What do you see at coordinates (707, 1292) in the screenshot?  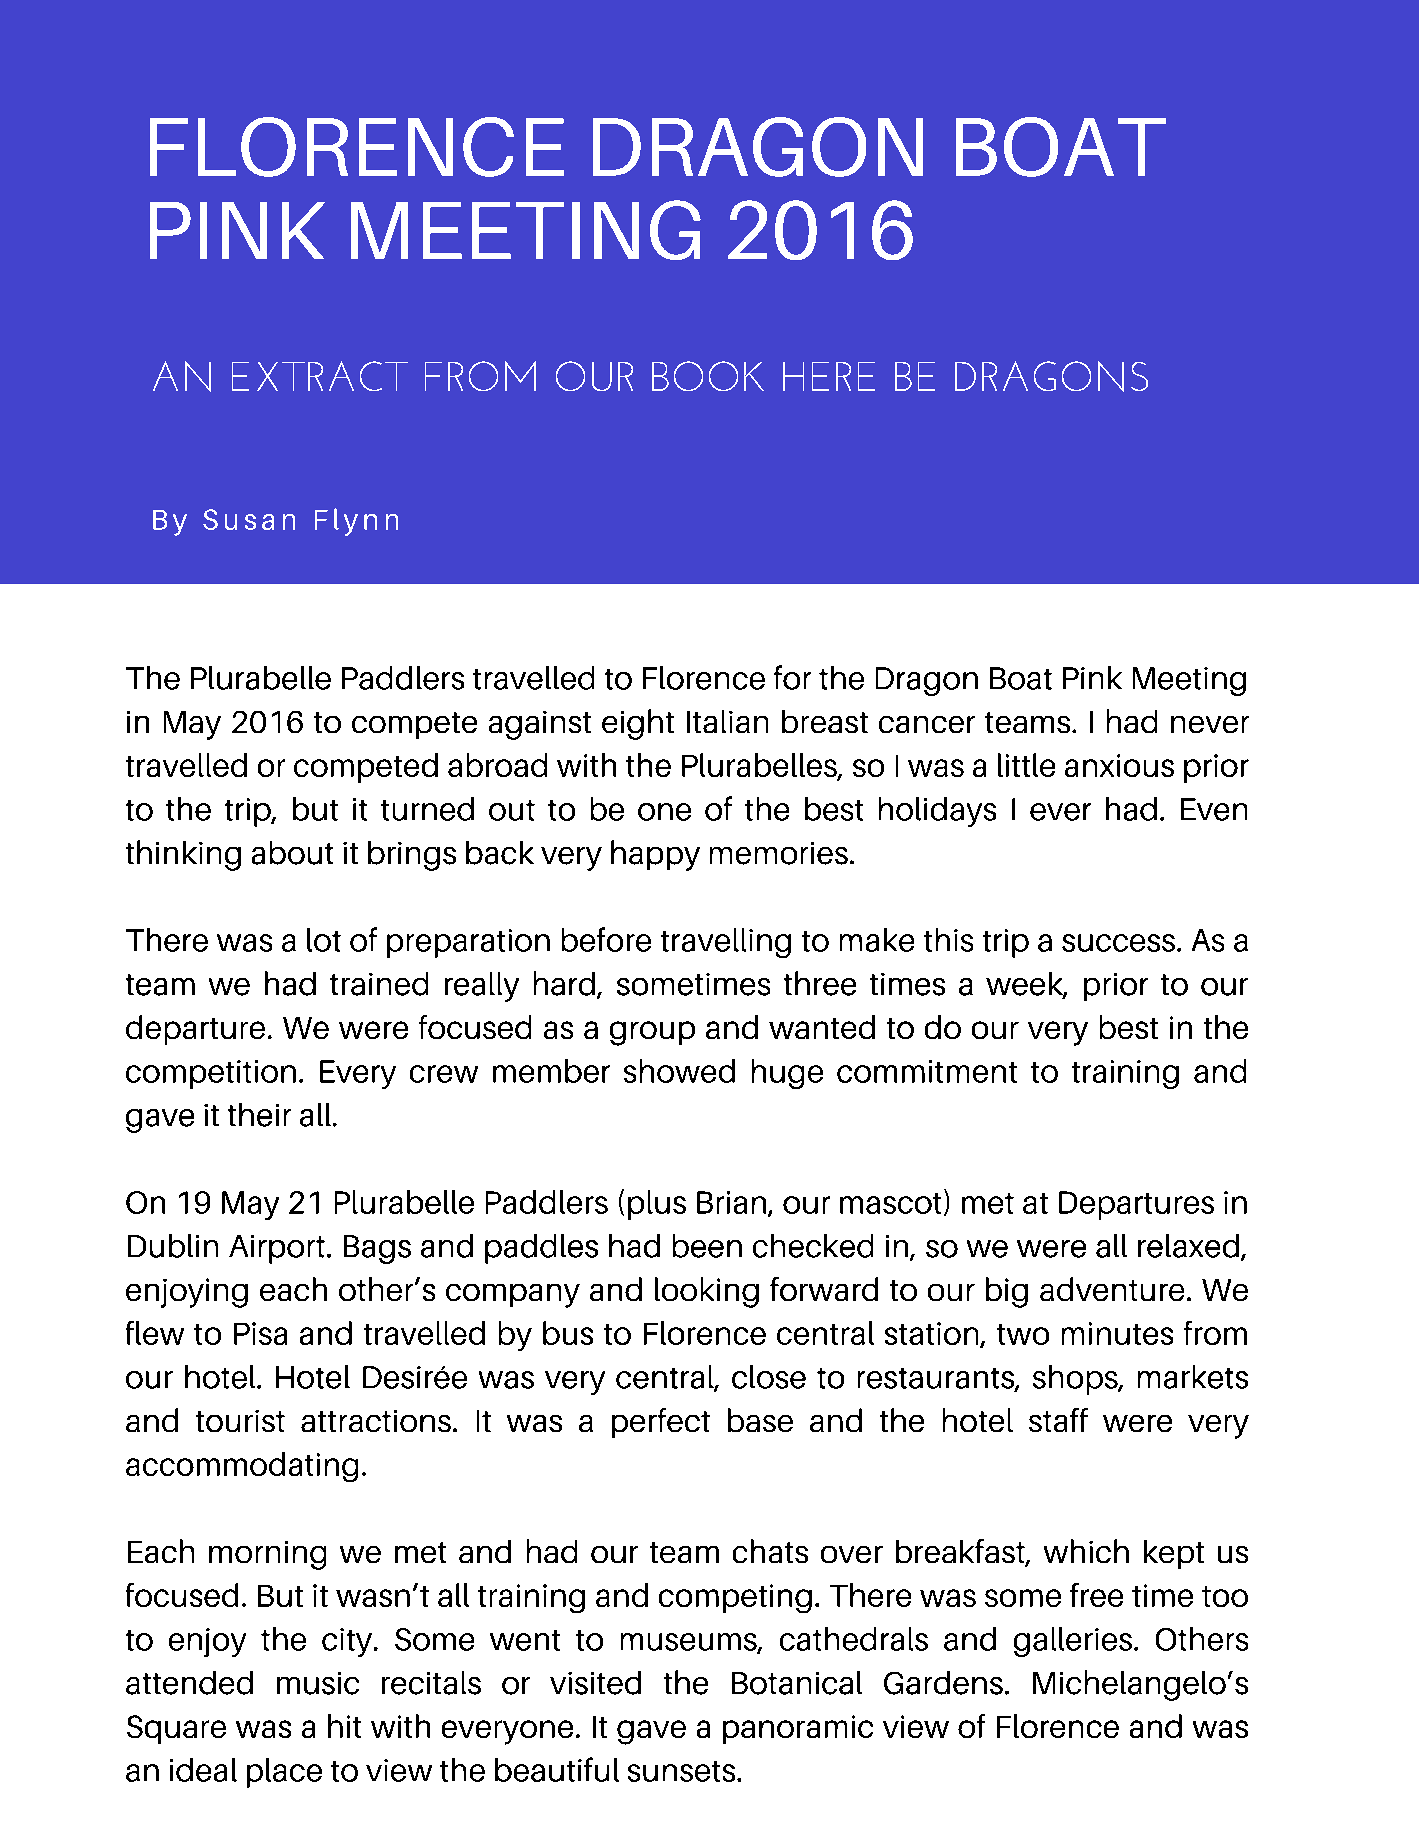 I see `looking` at bounding box center [707, 1292].
